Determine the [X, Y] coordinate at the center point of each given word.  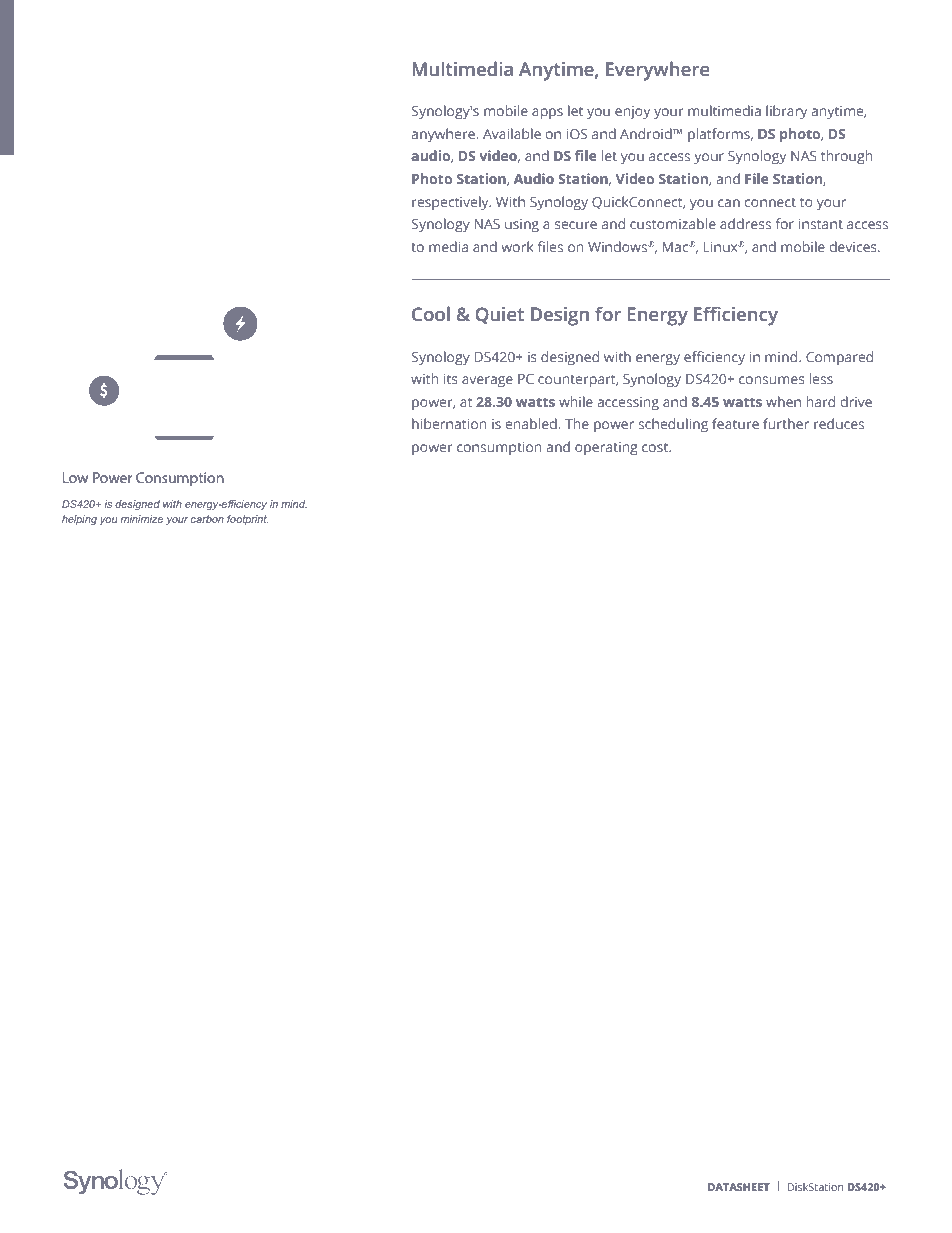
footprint [247, 520]
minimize [142, 519]
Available [512, 133]
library [786, 112]
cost [656, 447]
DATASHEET [739, 1187]
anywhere [444, 135]
